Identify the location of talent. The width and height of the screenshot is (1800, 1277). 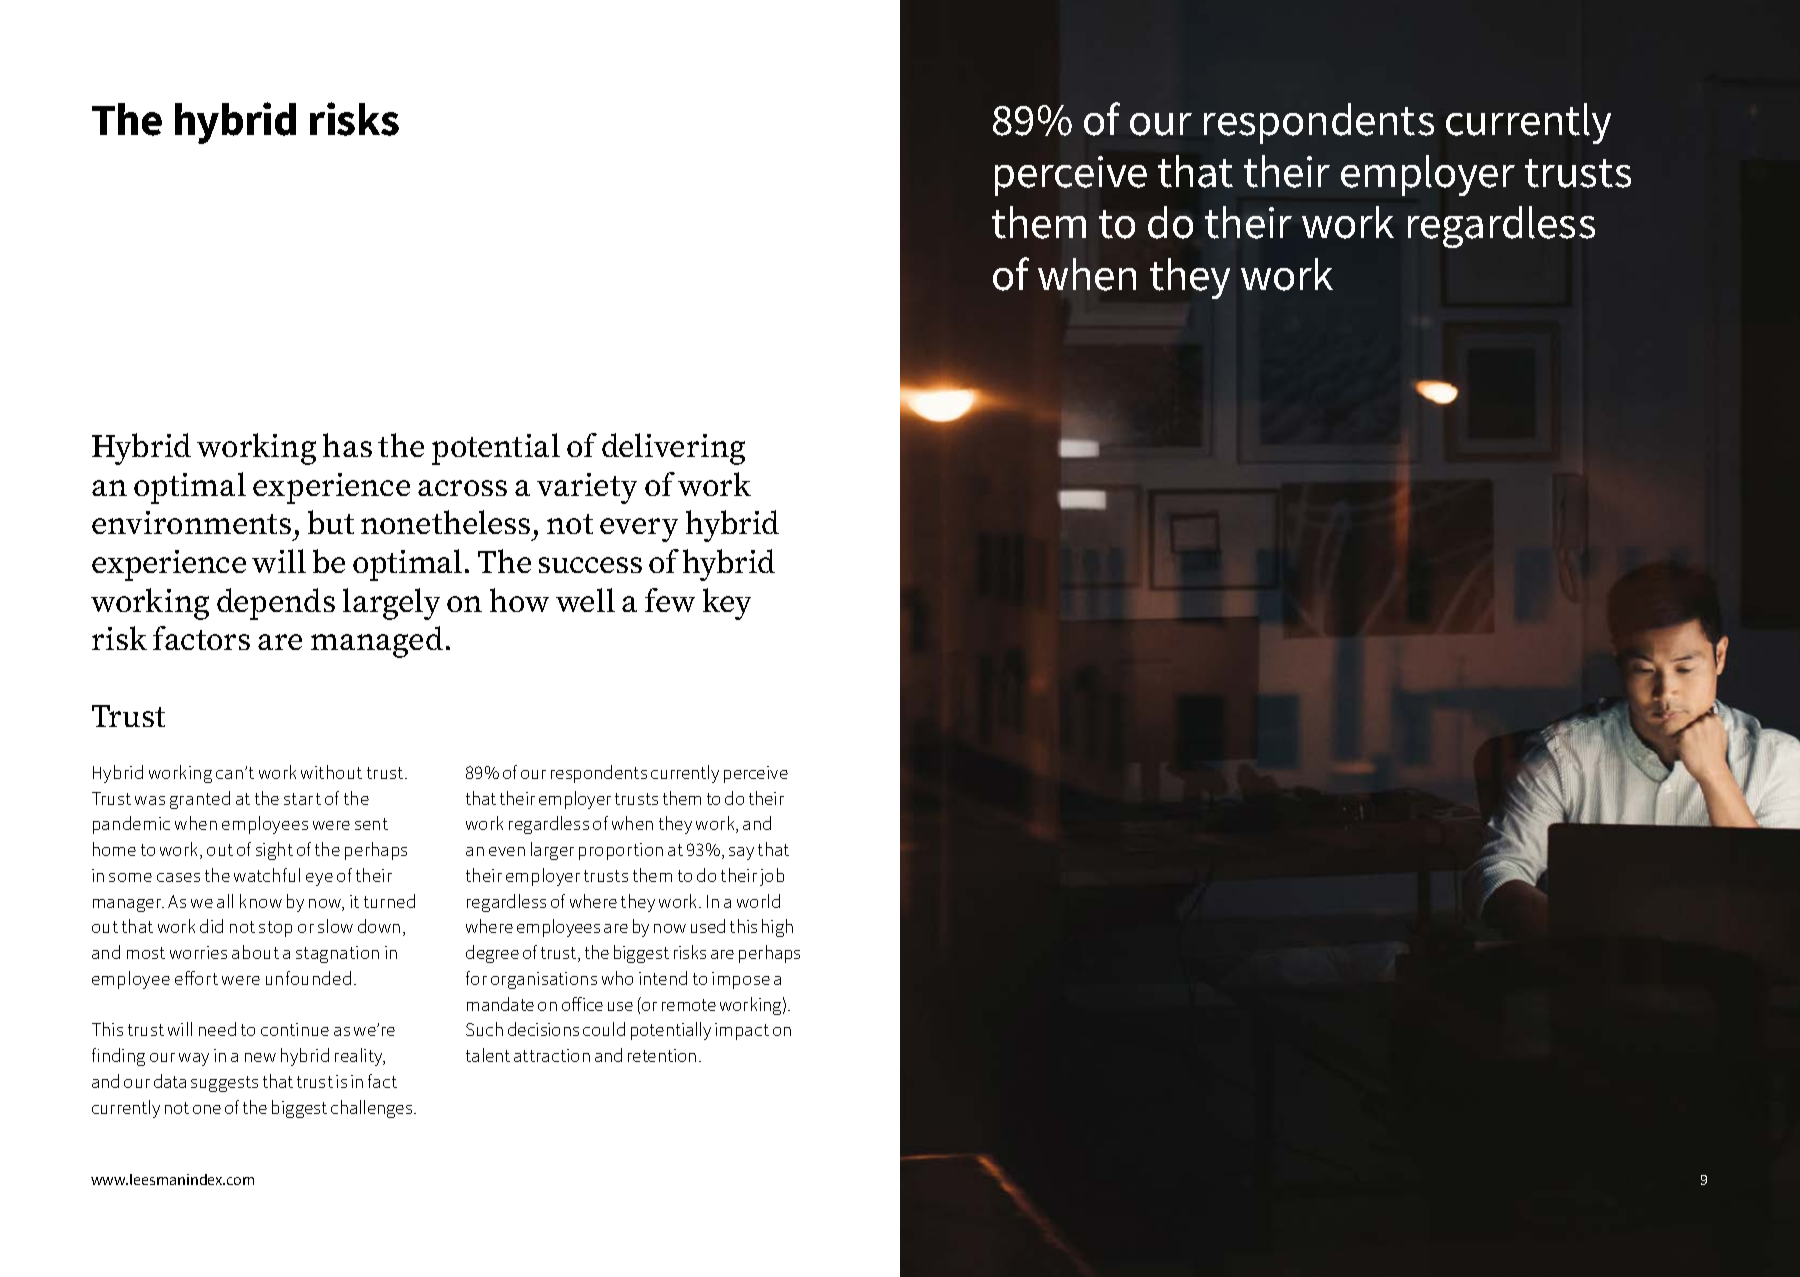
(488, 1055).
